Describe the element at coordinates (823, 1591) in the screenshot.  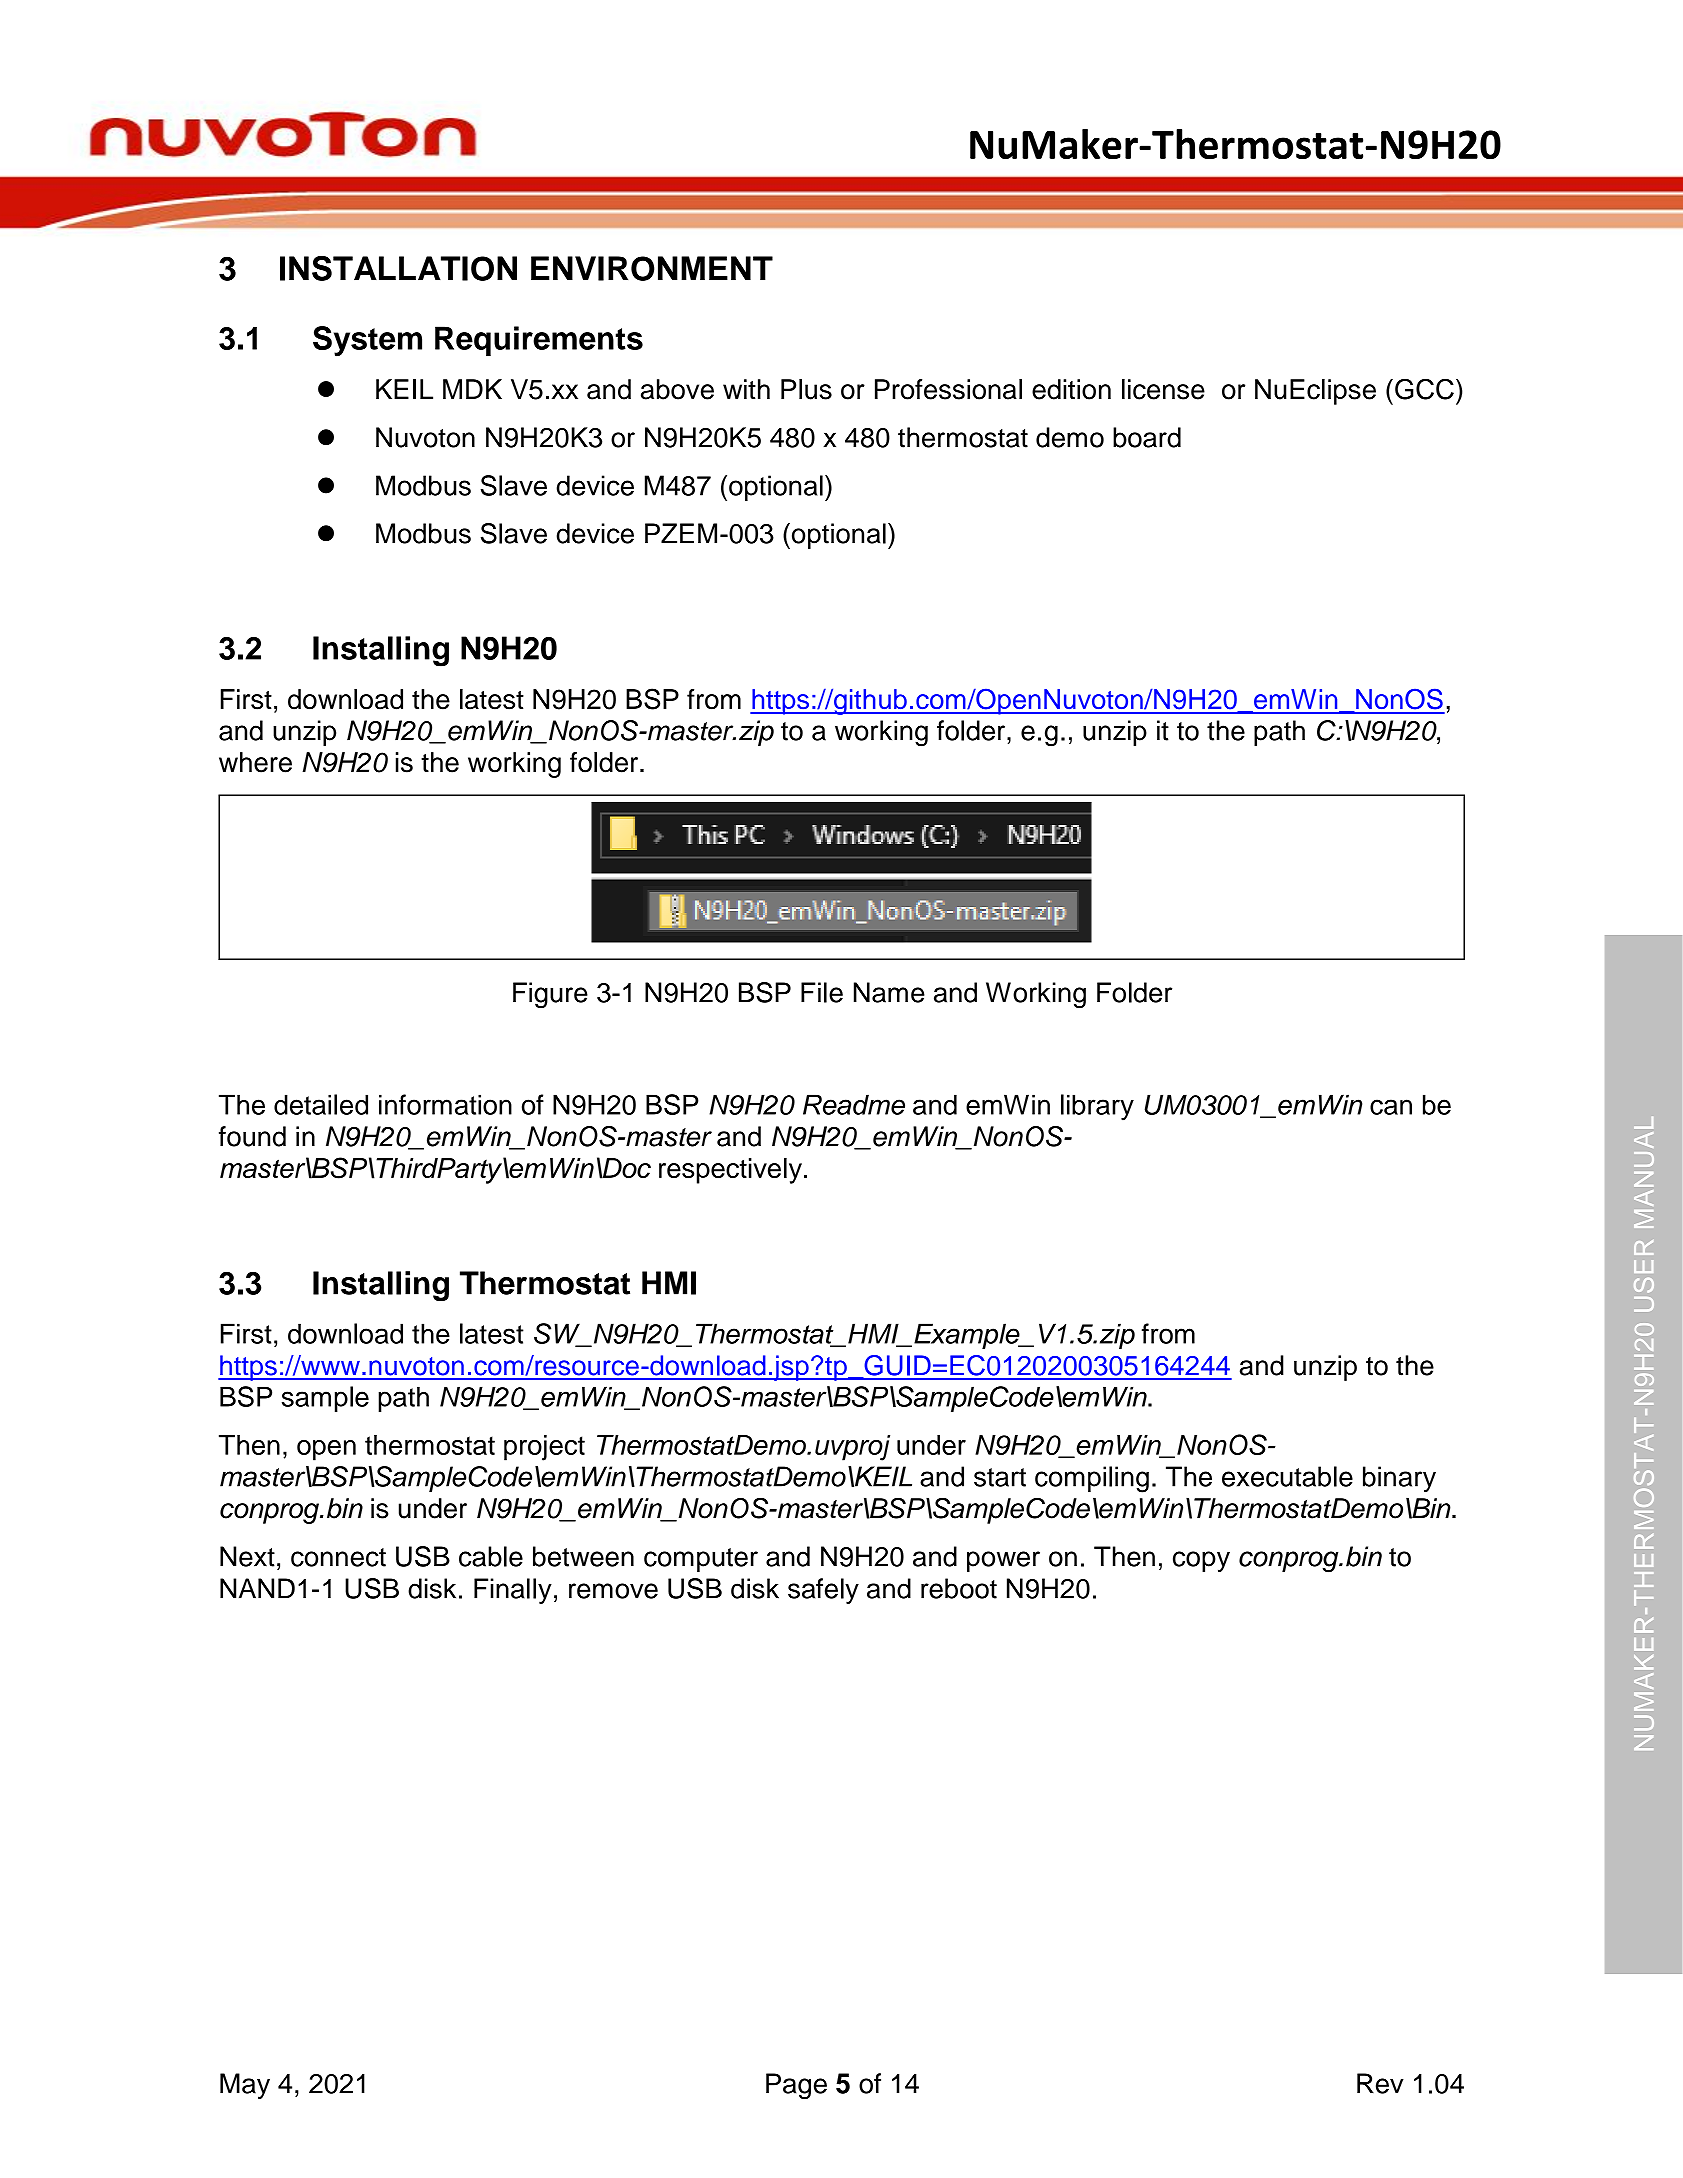
I see `safely` at that location.
